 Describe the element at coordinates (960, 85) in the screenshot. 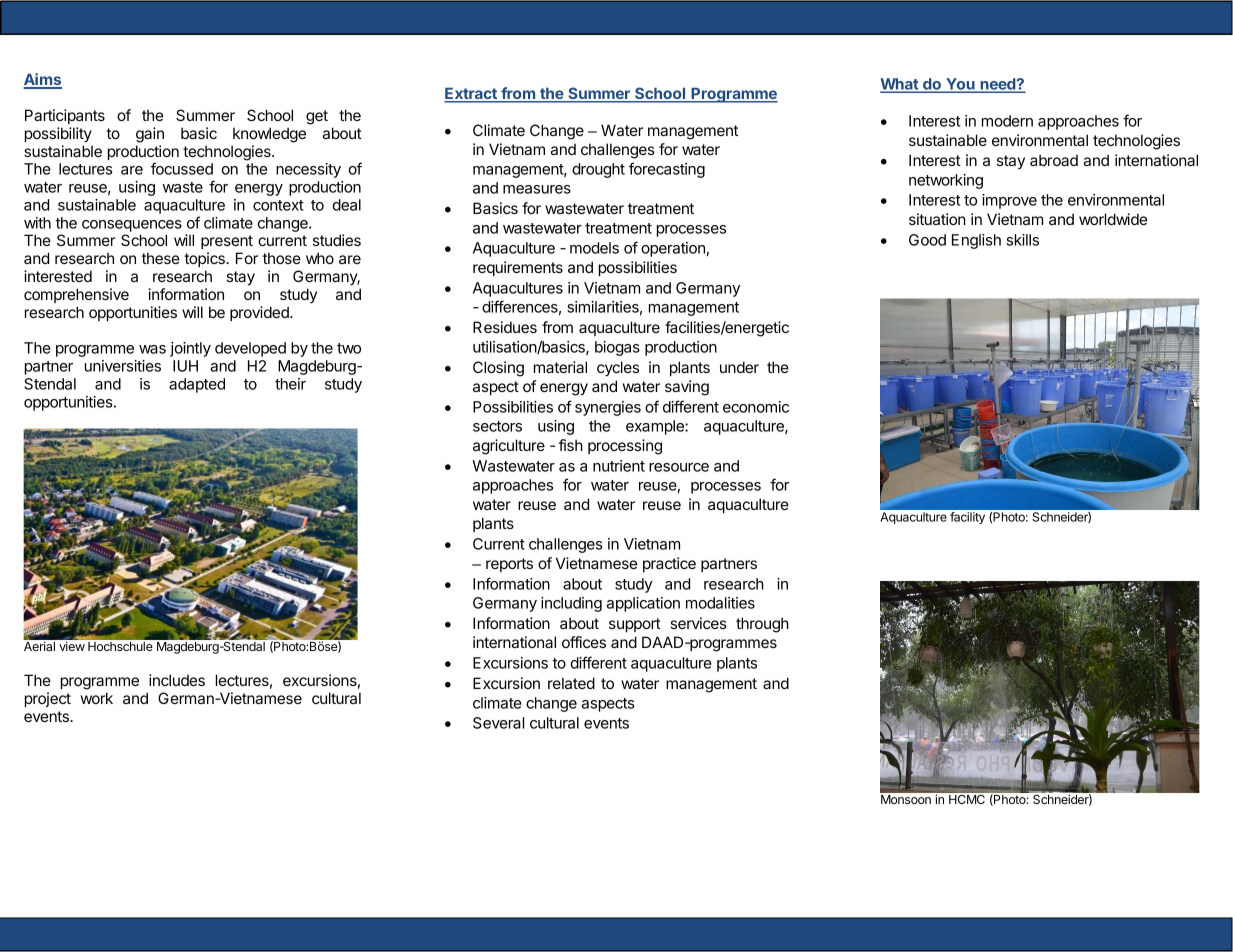

I see `You` at that location.
